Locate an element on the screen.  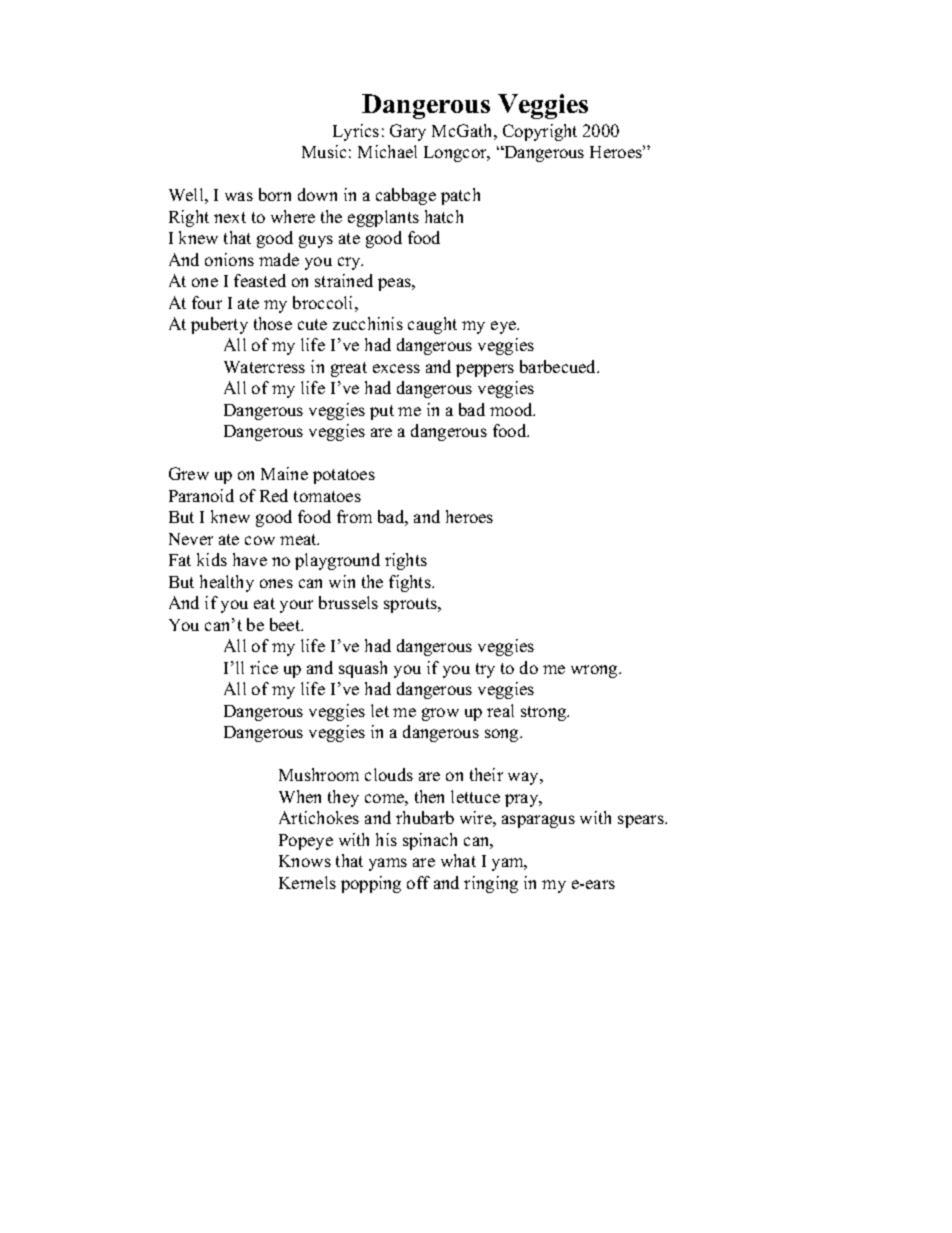
mood is located at coordinates (512, 409).
